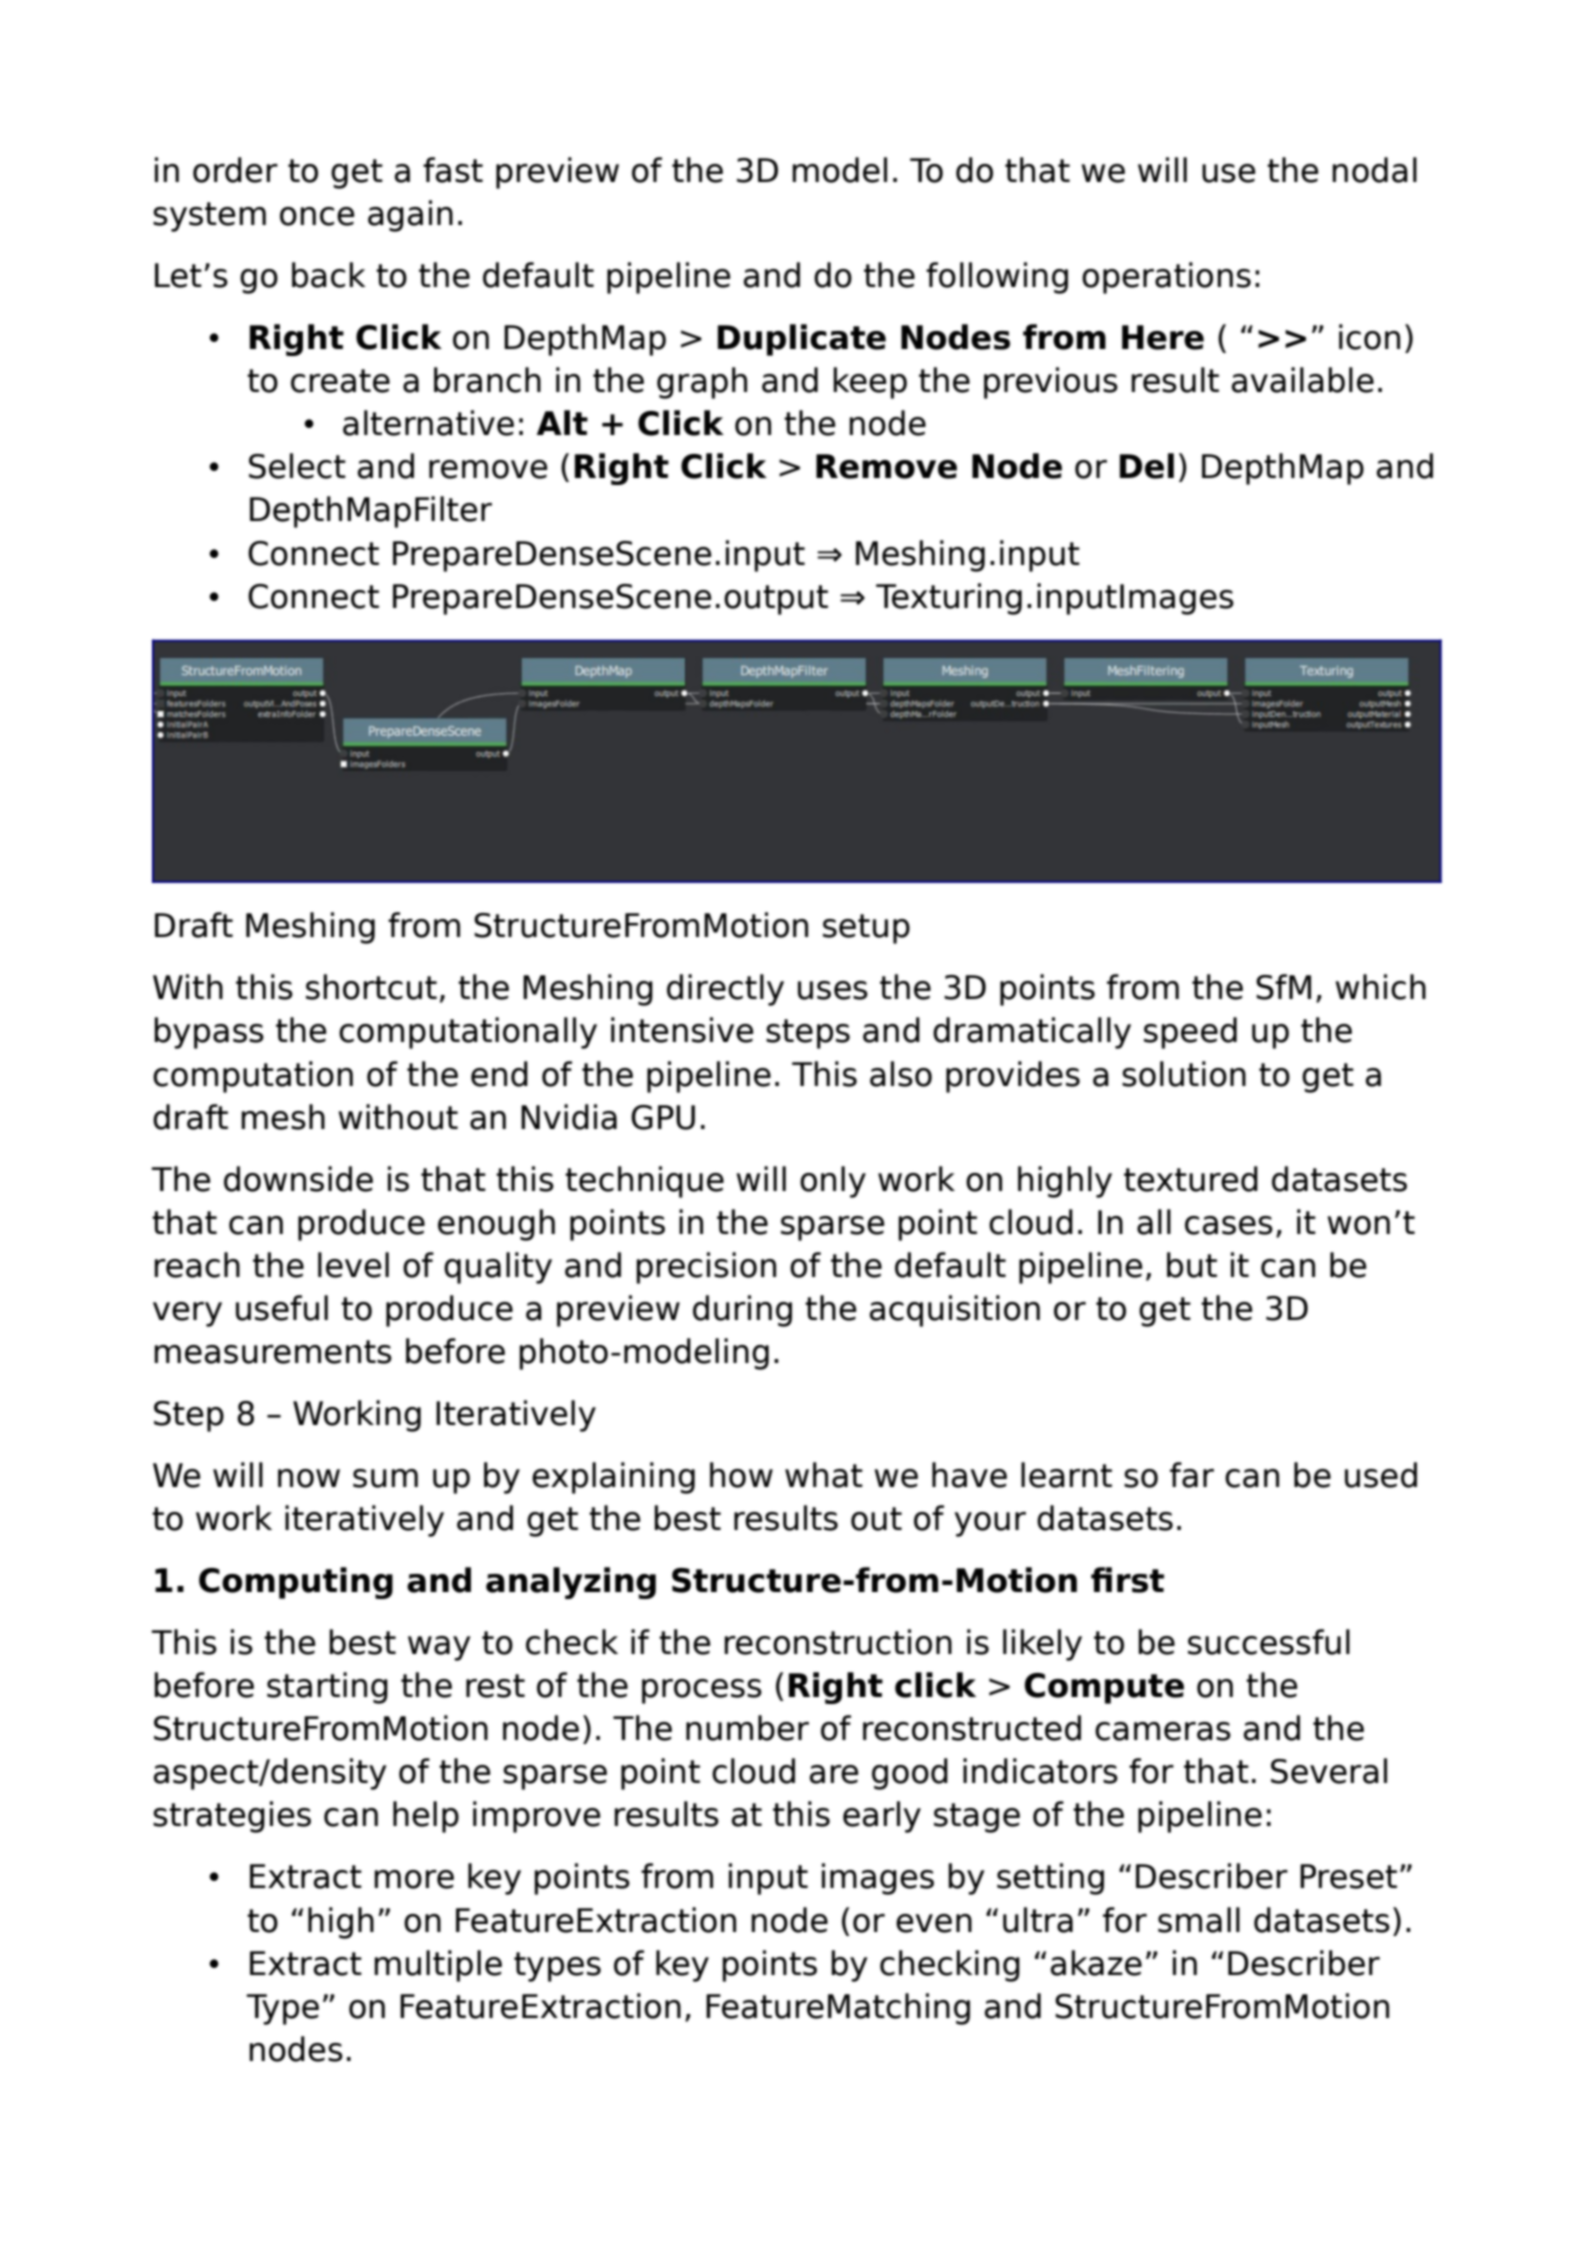  I want to click on shortcut, so click(371, 987).
